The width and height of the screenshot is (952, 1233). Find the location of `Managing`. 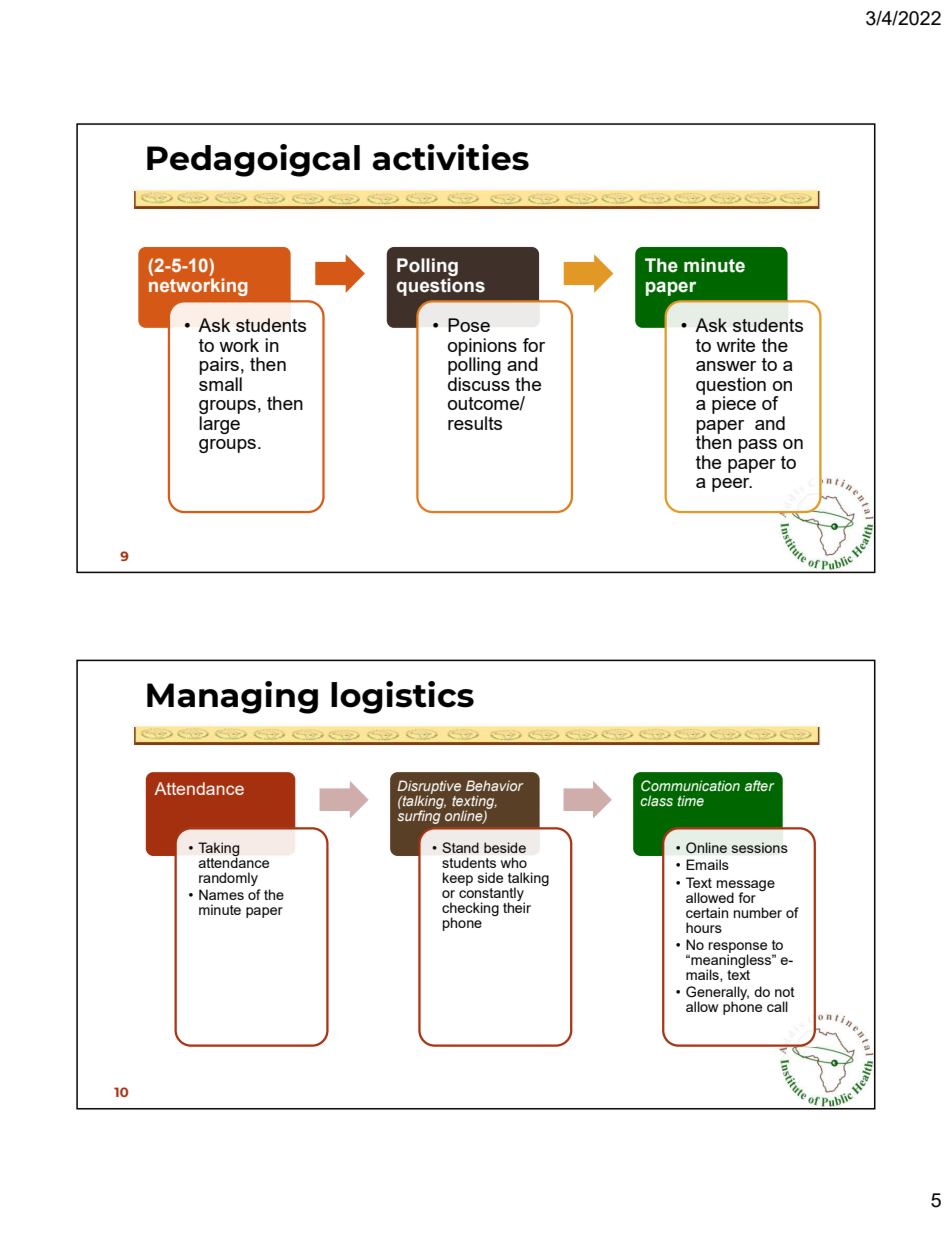

Managing is located at coordinates (232, 697).
